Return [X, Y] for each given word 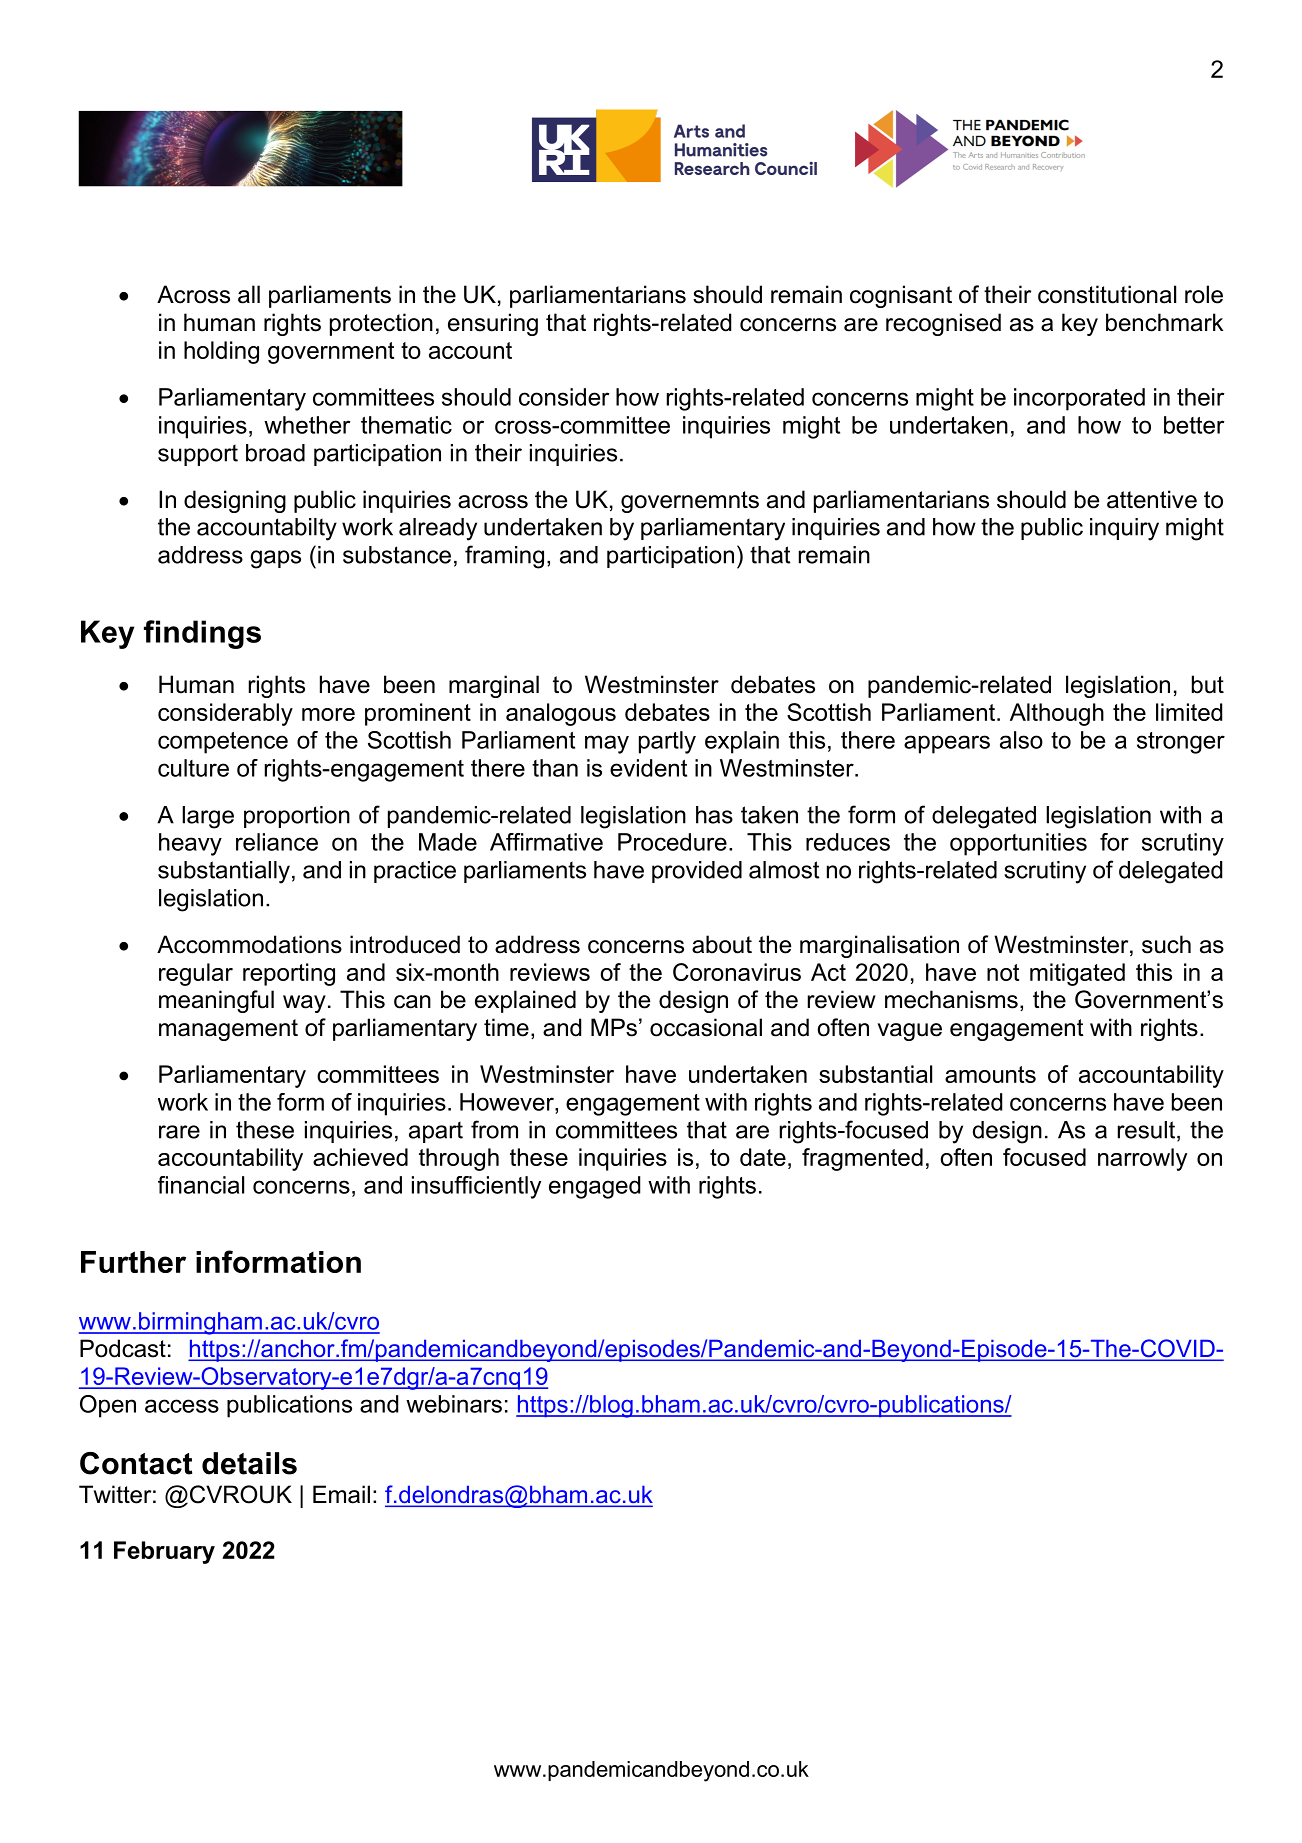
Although [1057, 714]
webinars [454, 1404]
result [1148, 1131]
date [763, 1157]
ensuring [493, 324]
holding [221, 352]
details [249, 1463]
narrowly [1142, 1159]
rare [179, 1132]
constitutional [1107, 294]
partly [667, 742]
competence [223, 743]
